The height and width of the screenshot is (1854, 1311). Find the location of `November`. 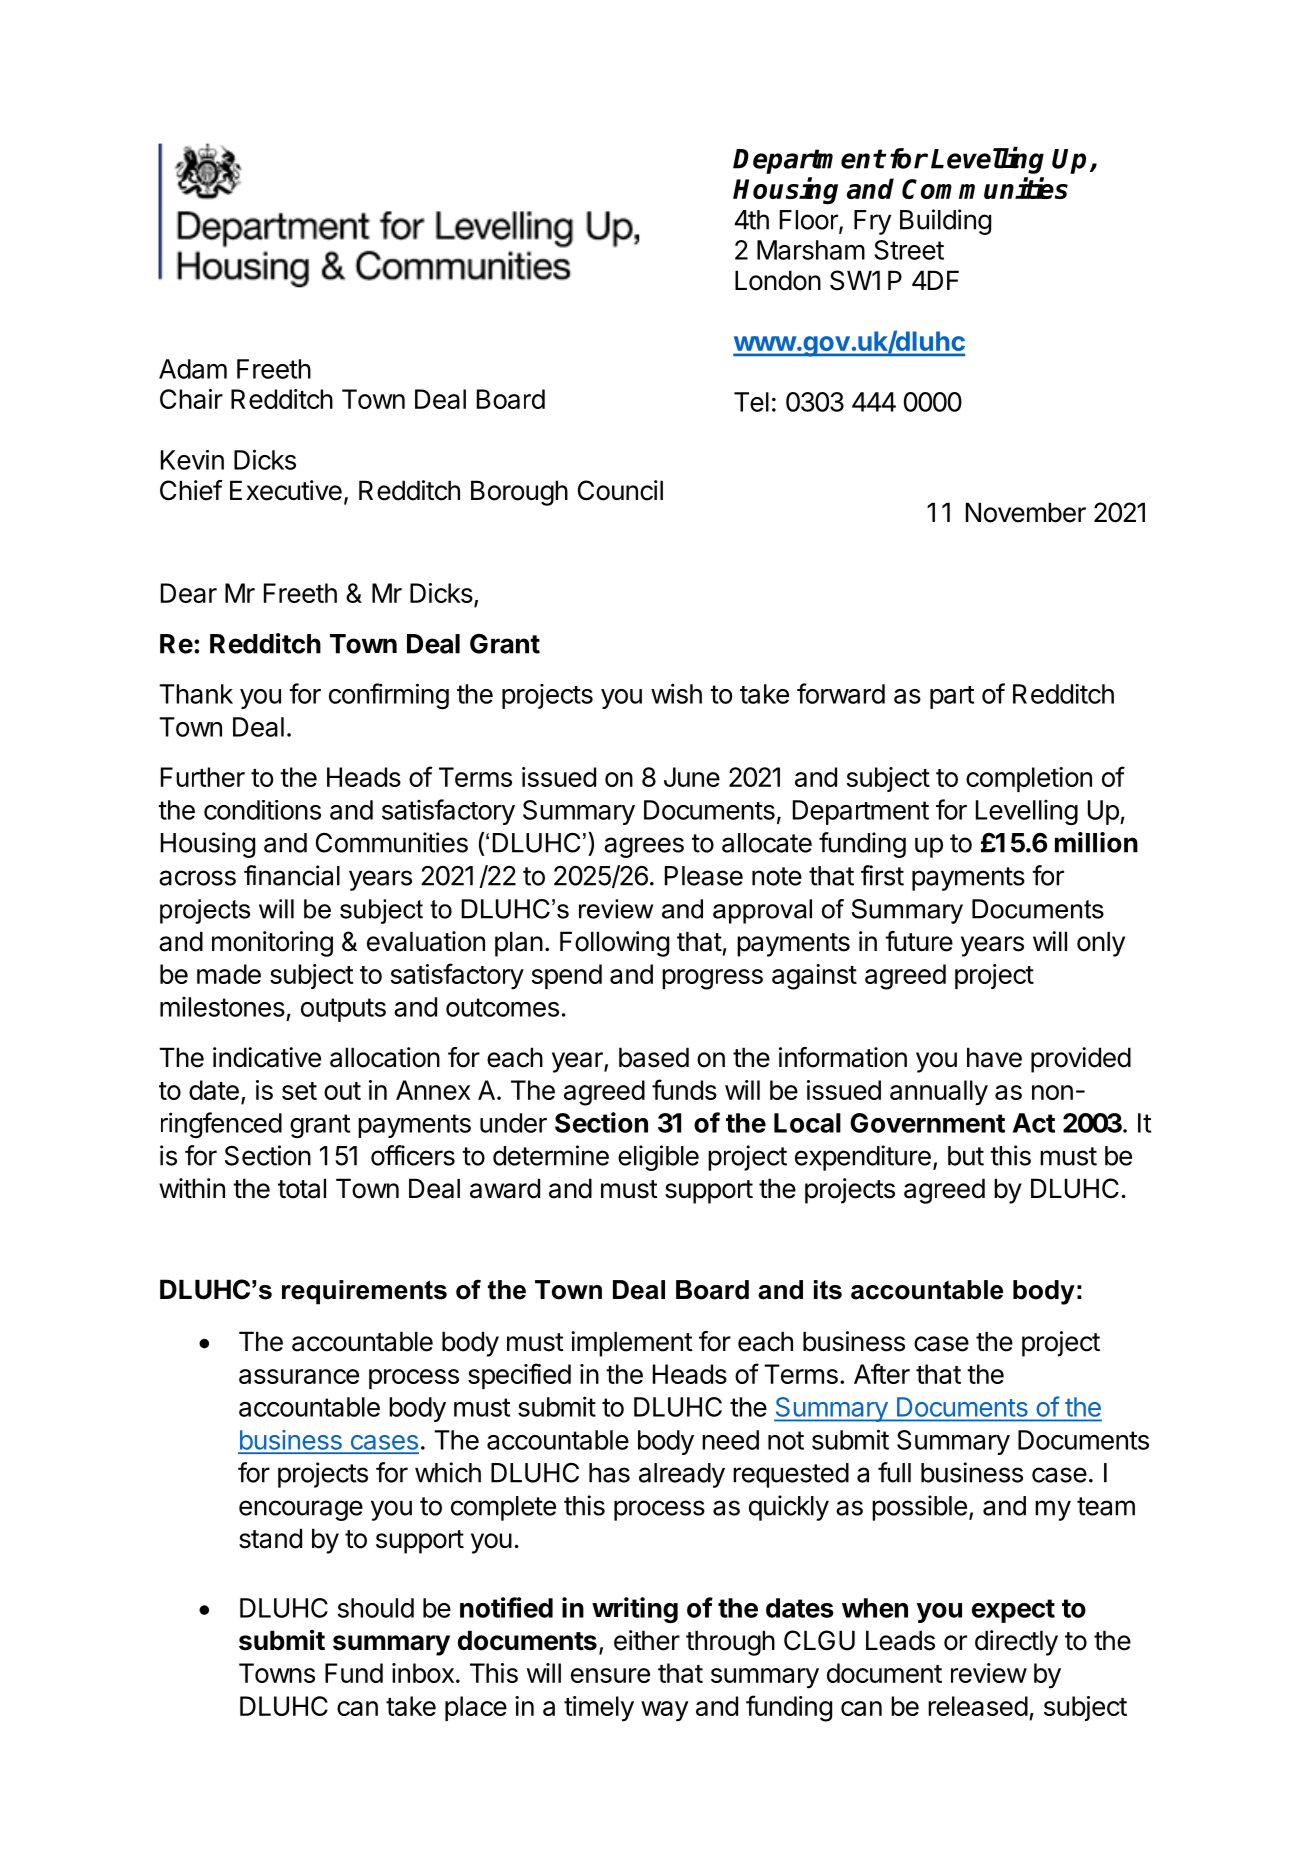

November is located at coordinates (1026, 512).
